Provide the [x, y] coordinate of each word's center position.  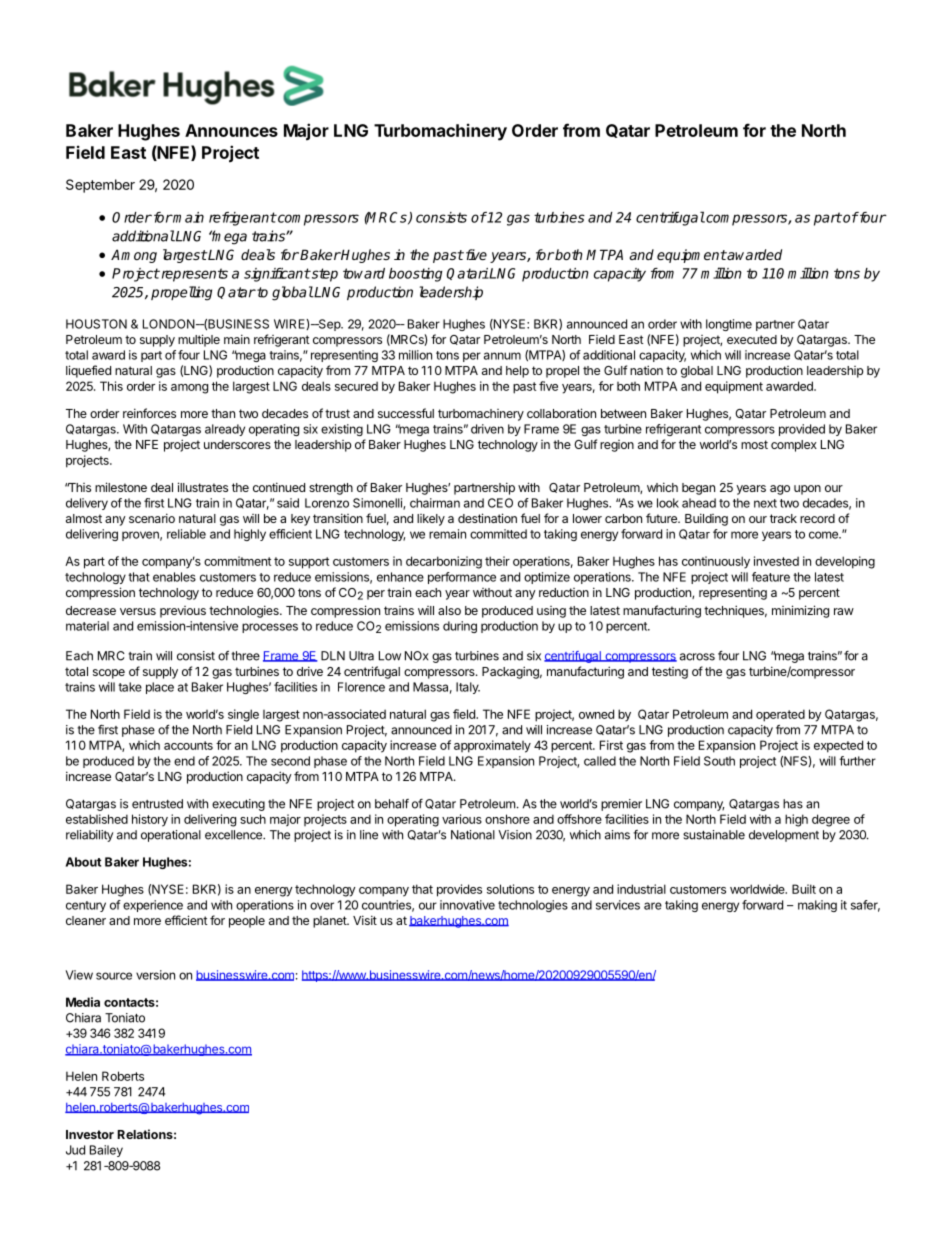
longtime [729, 325]
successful [406, 413]
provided [802, 430]
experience [153, 906]
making [817, 906]
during [460, 627]
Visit [365, 920]
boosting [416, 275]
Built [804, 889]
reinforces [149, 413]
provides [459, 890]
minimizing [800, 611]
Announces [231, 130]
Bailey [106, 1151]
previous [183, 612]
